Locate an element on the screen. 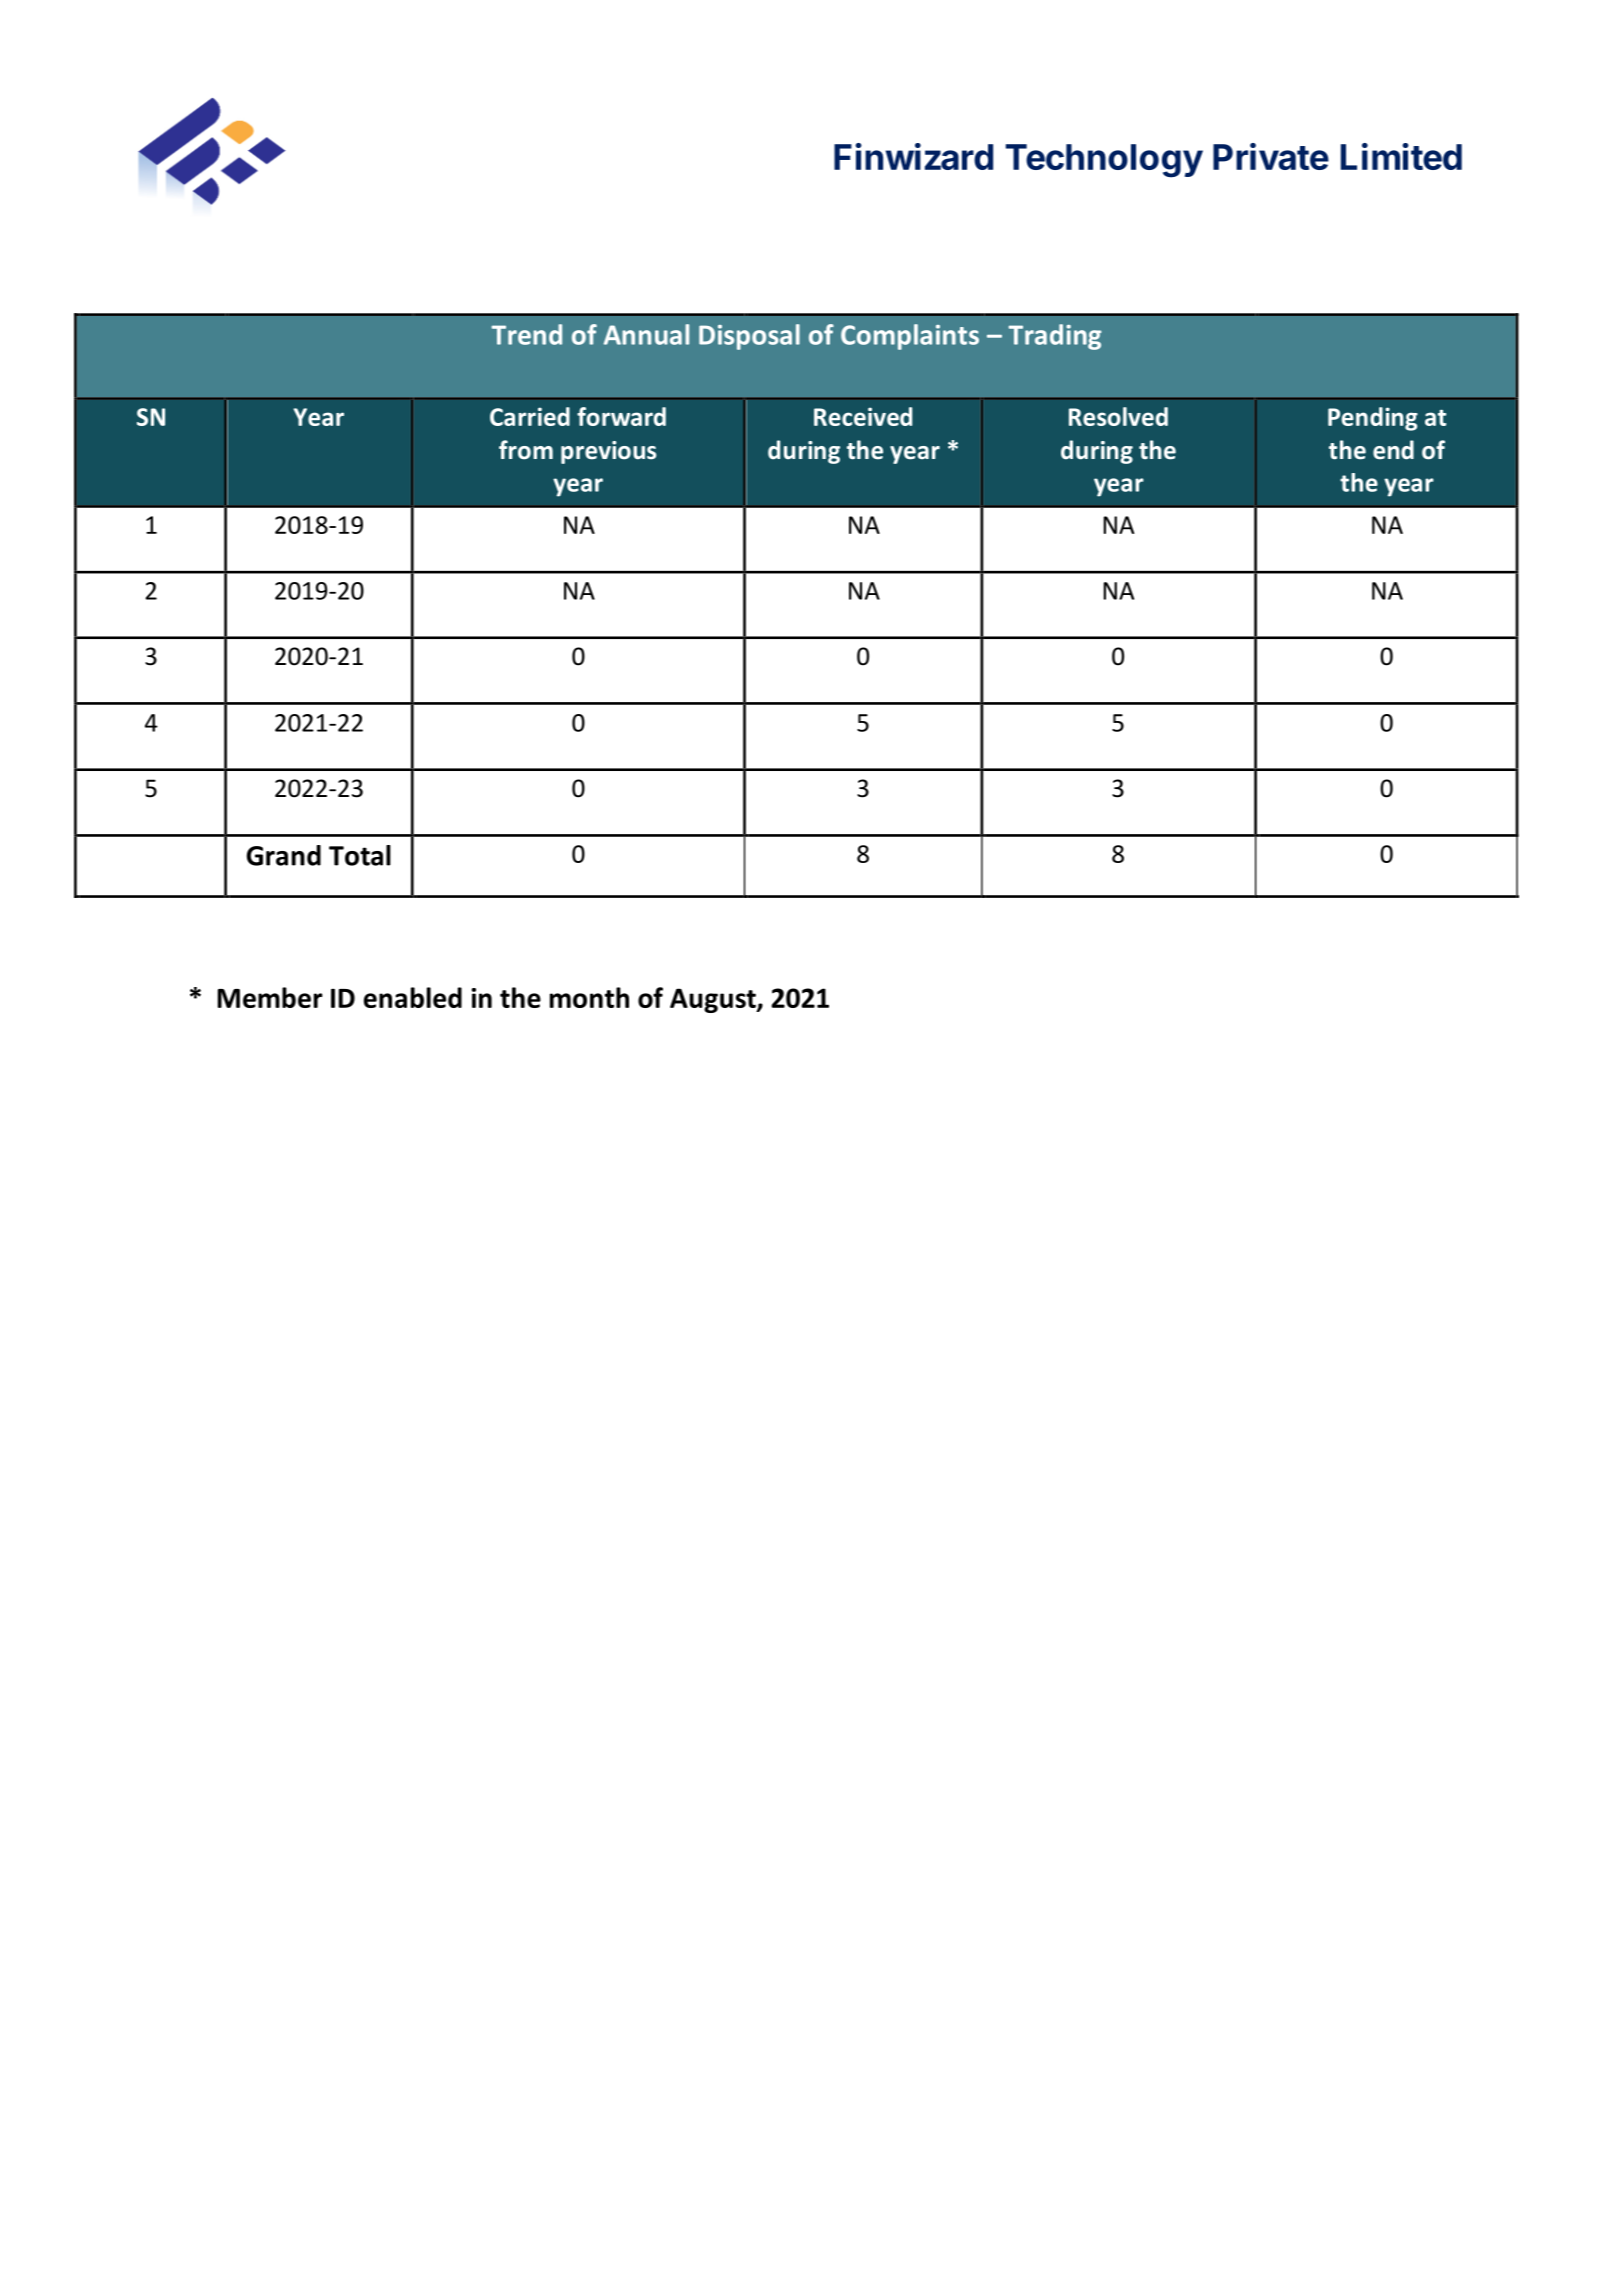 This screenshot has width=1612, height=2280. Trend is located at coordinates (527, 334).
